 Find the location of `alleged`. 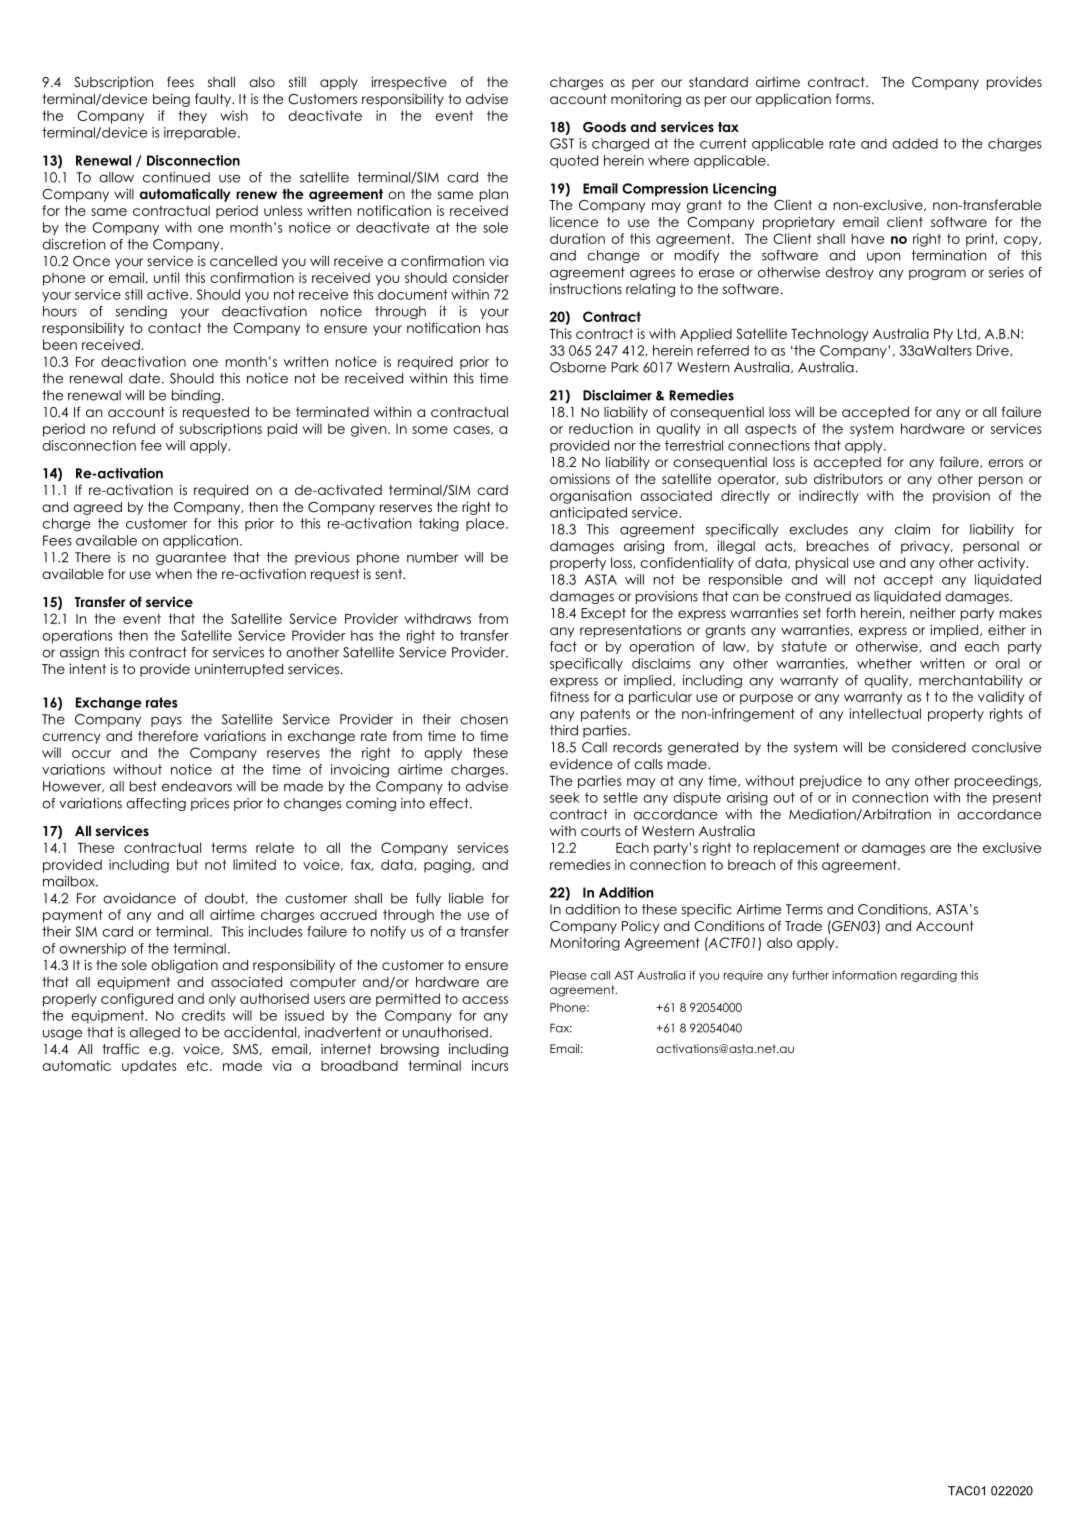

alleged is located at coordinates (155, 1033).
